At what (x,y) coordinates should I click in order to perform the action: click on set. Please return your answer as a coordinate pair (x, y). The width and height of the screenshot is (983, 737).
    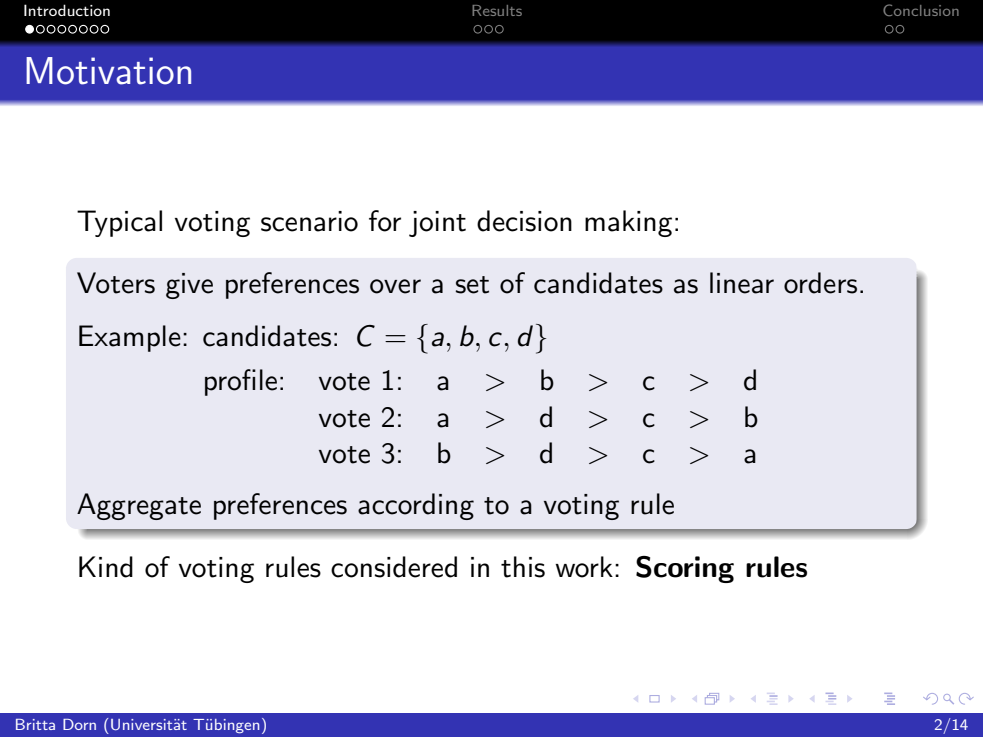
    Looking at the image, I should click on (472, 285).
